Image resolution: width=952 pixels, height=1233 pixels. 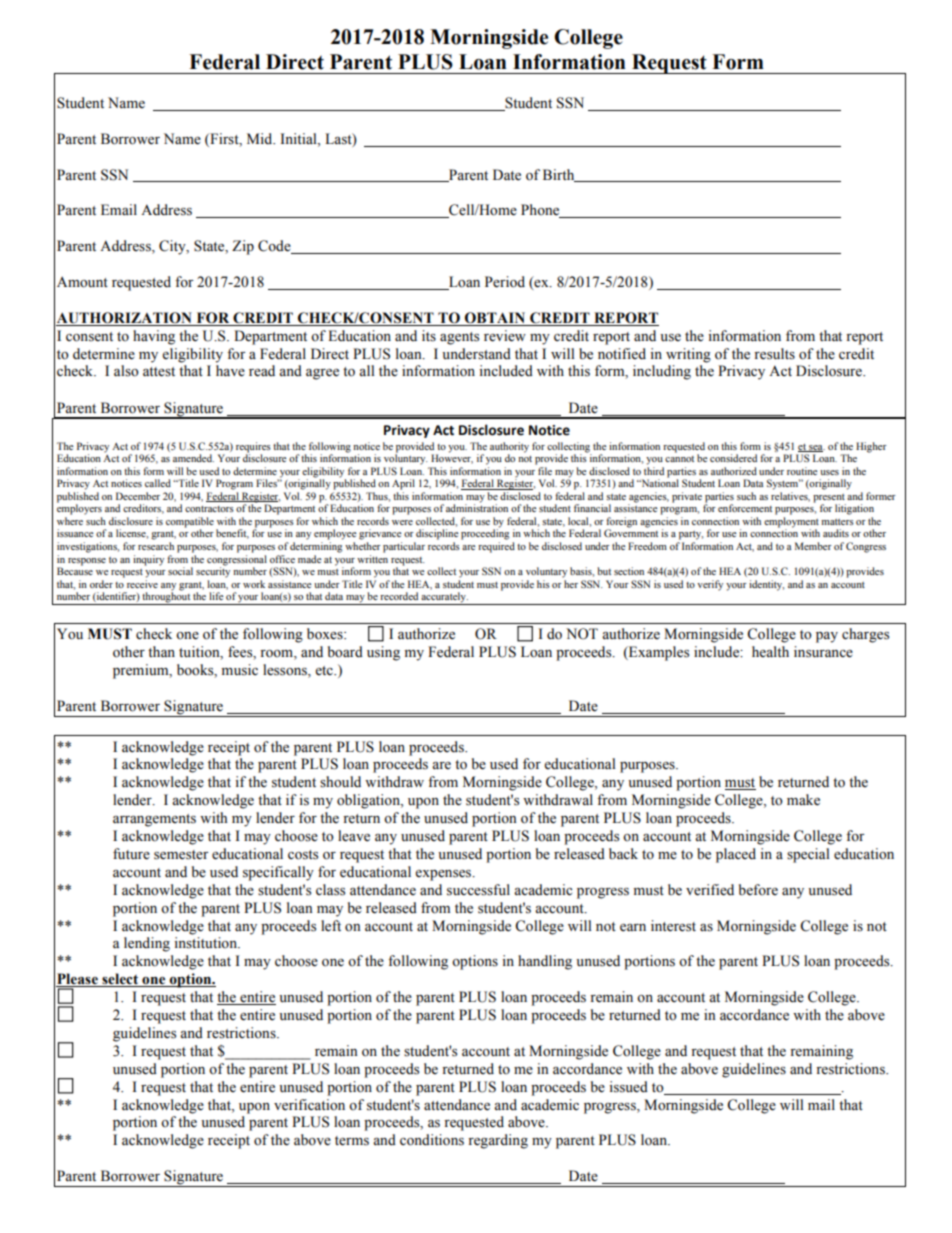 I want to click on called, so click(x=158, y=483).
